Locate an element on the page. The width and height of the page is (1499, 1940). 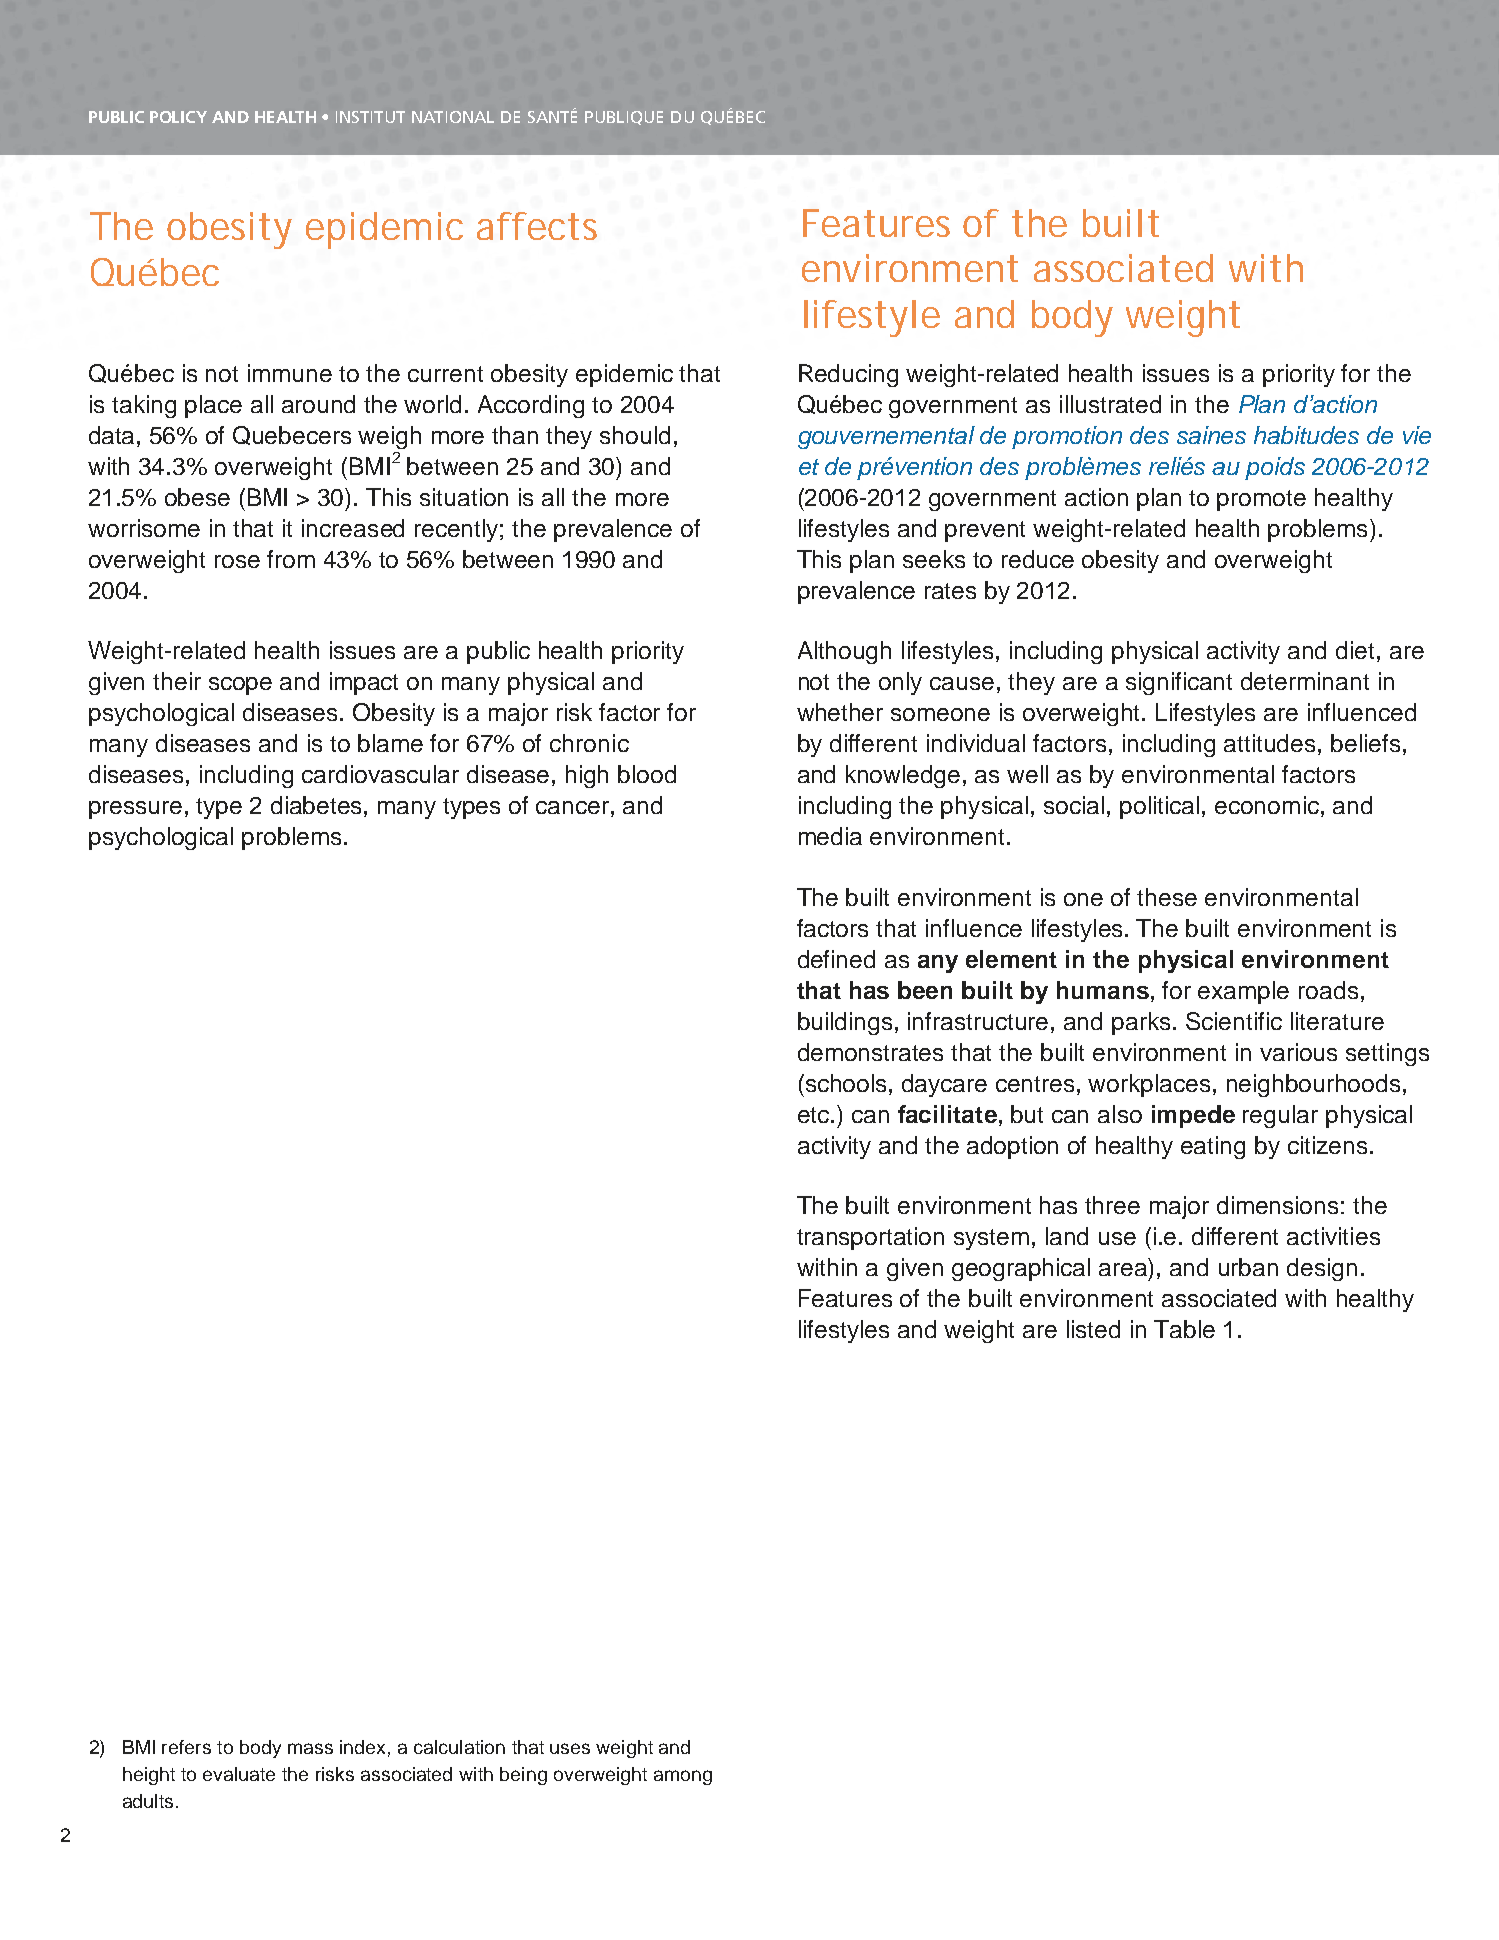
transportation is located at coordinates (870, 1238).
